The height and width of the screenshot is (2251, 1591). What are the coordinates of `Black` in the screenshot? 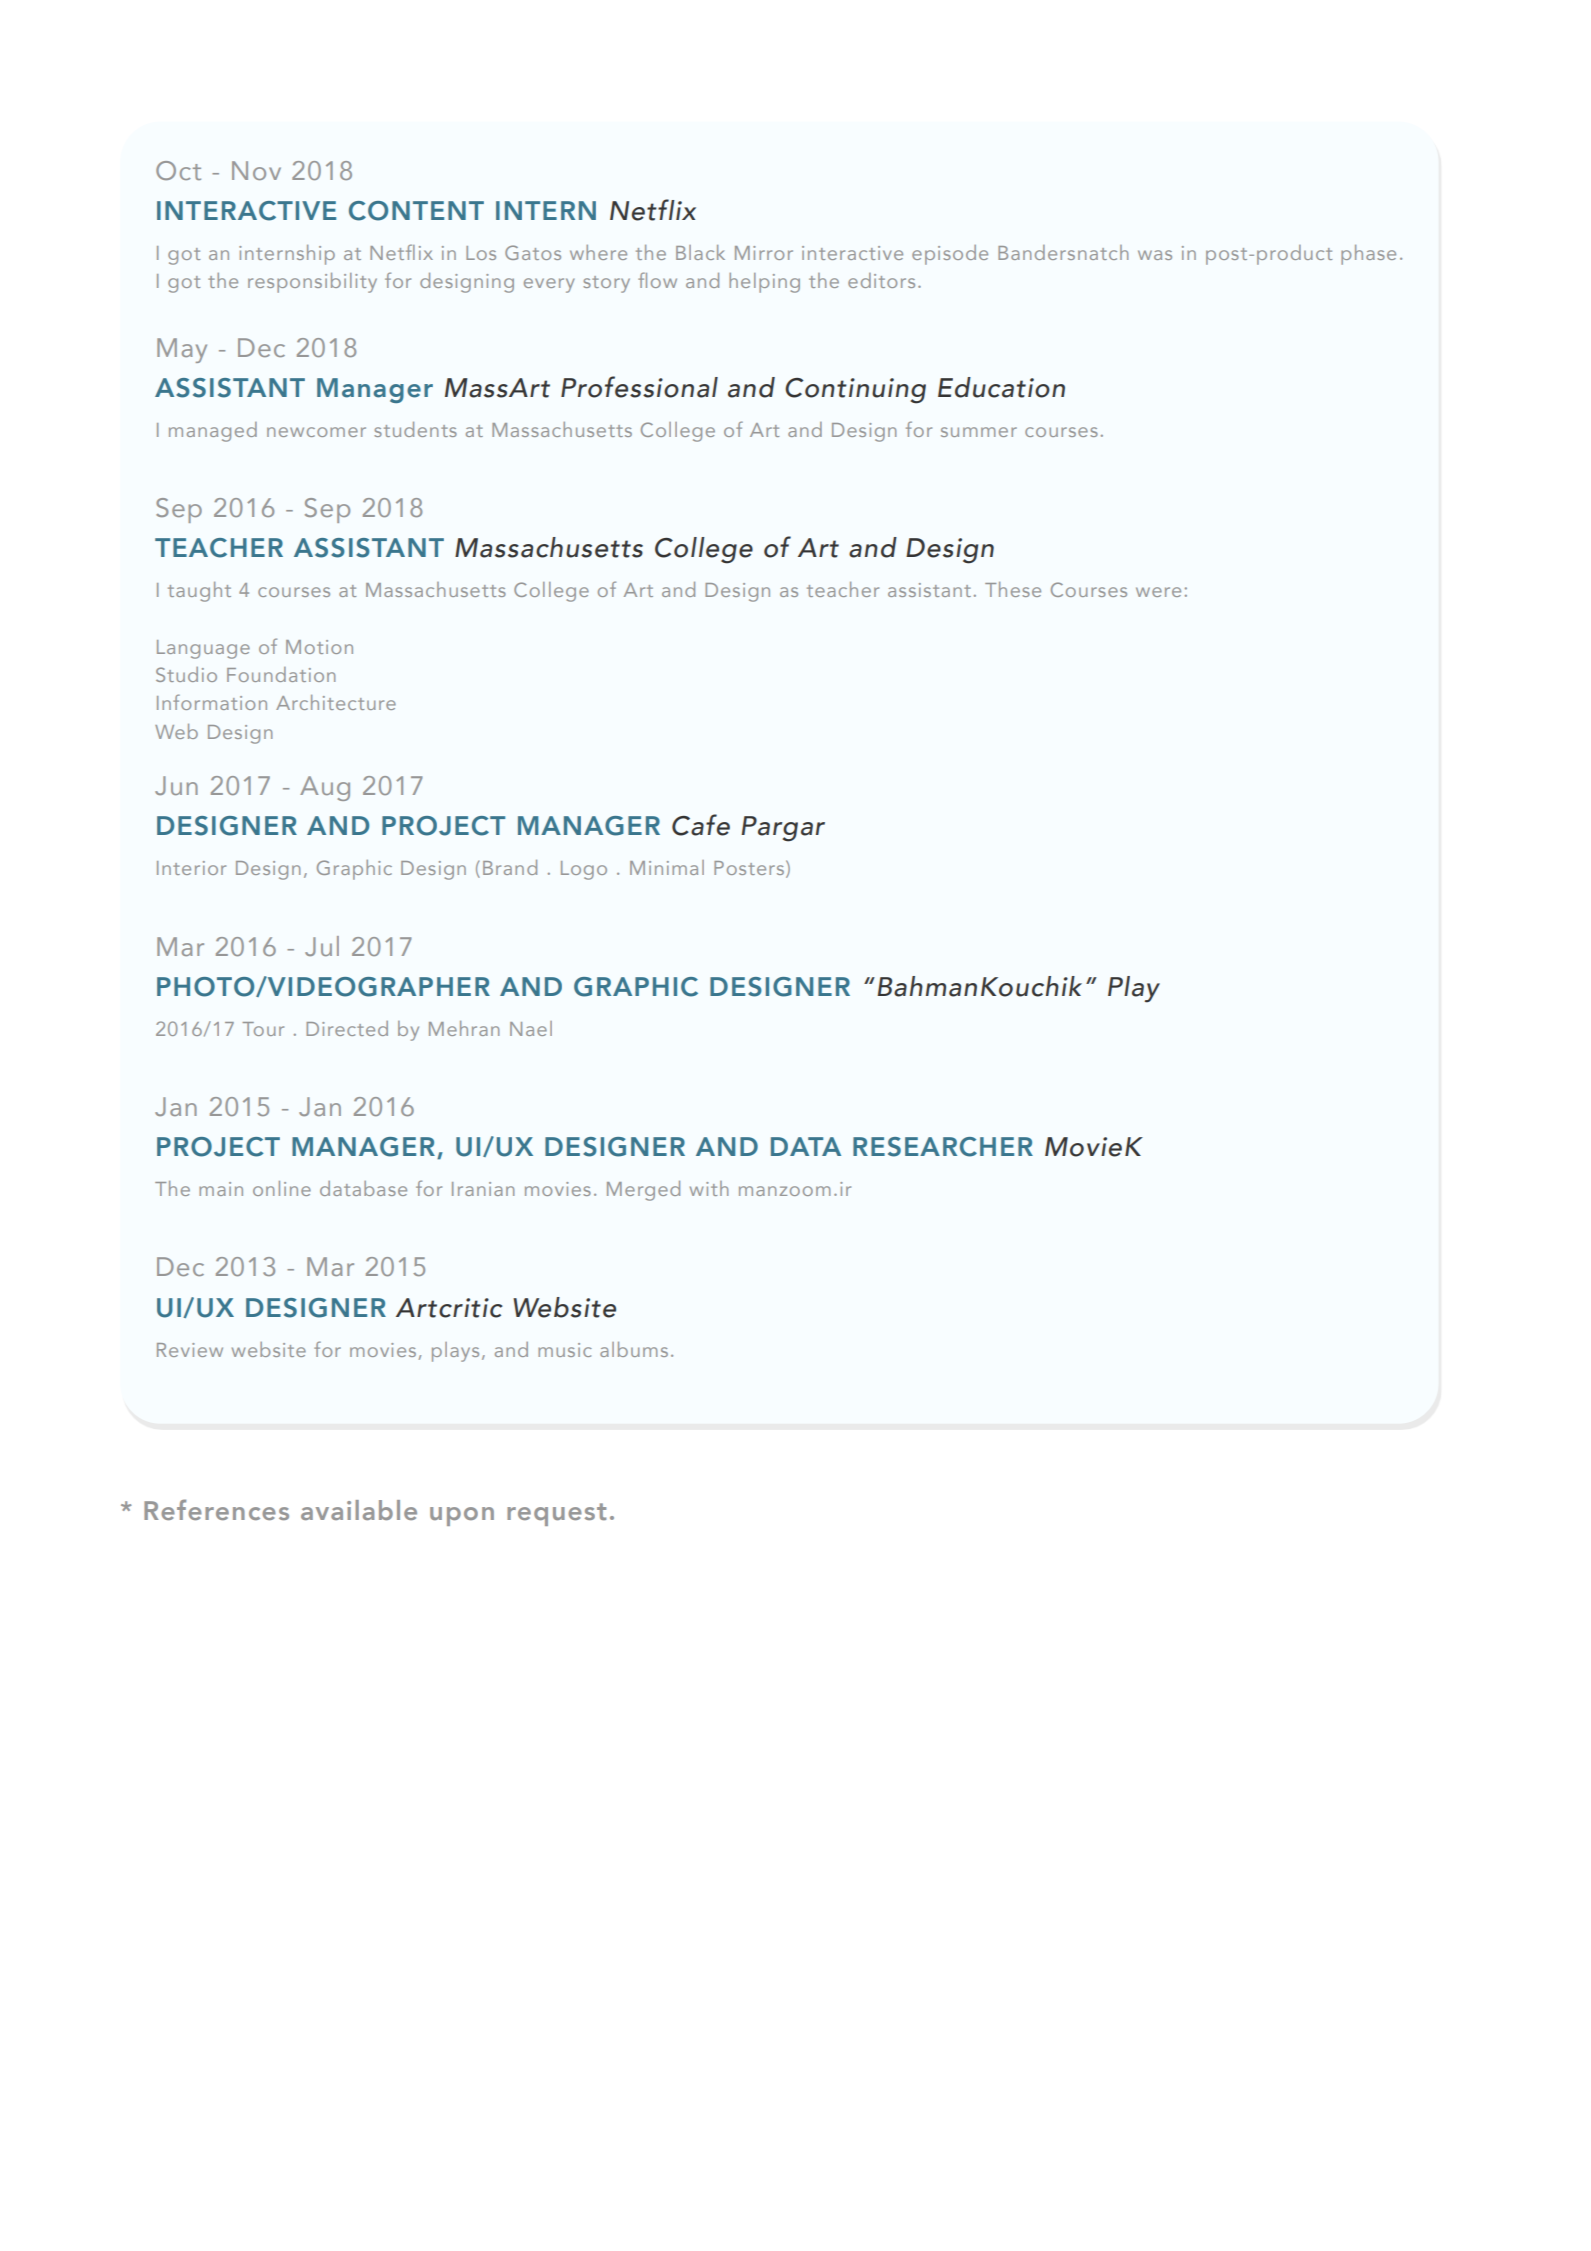 It's located at (700, 252).
